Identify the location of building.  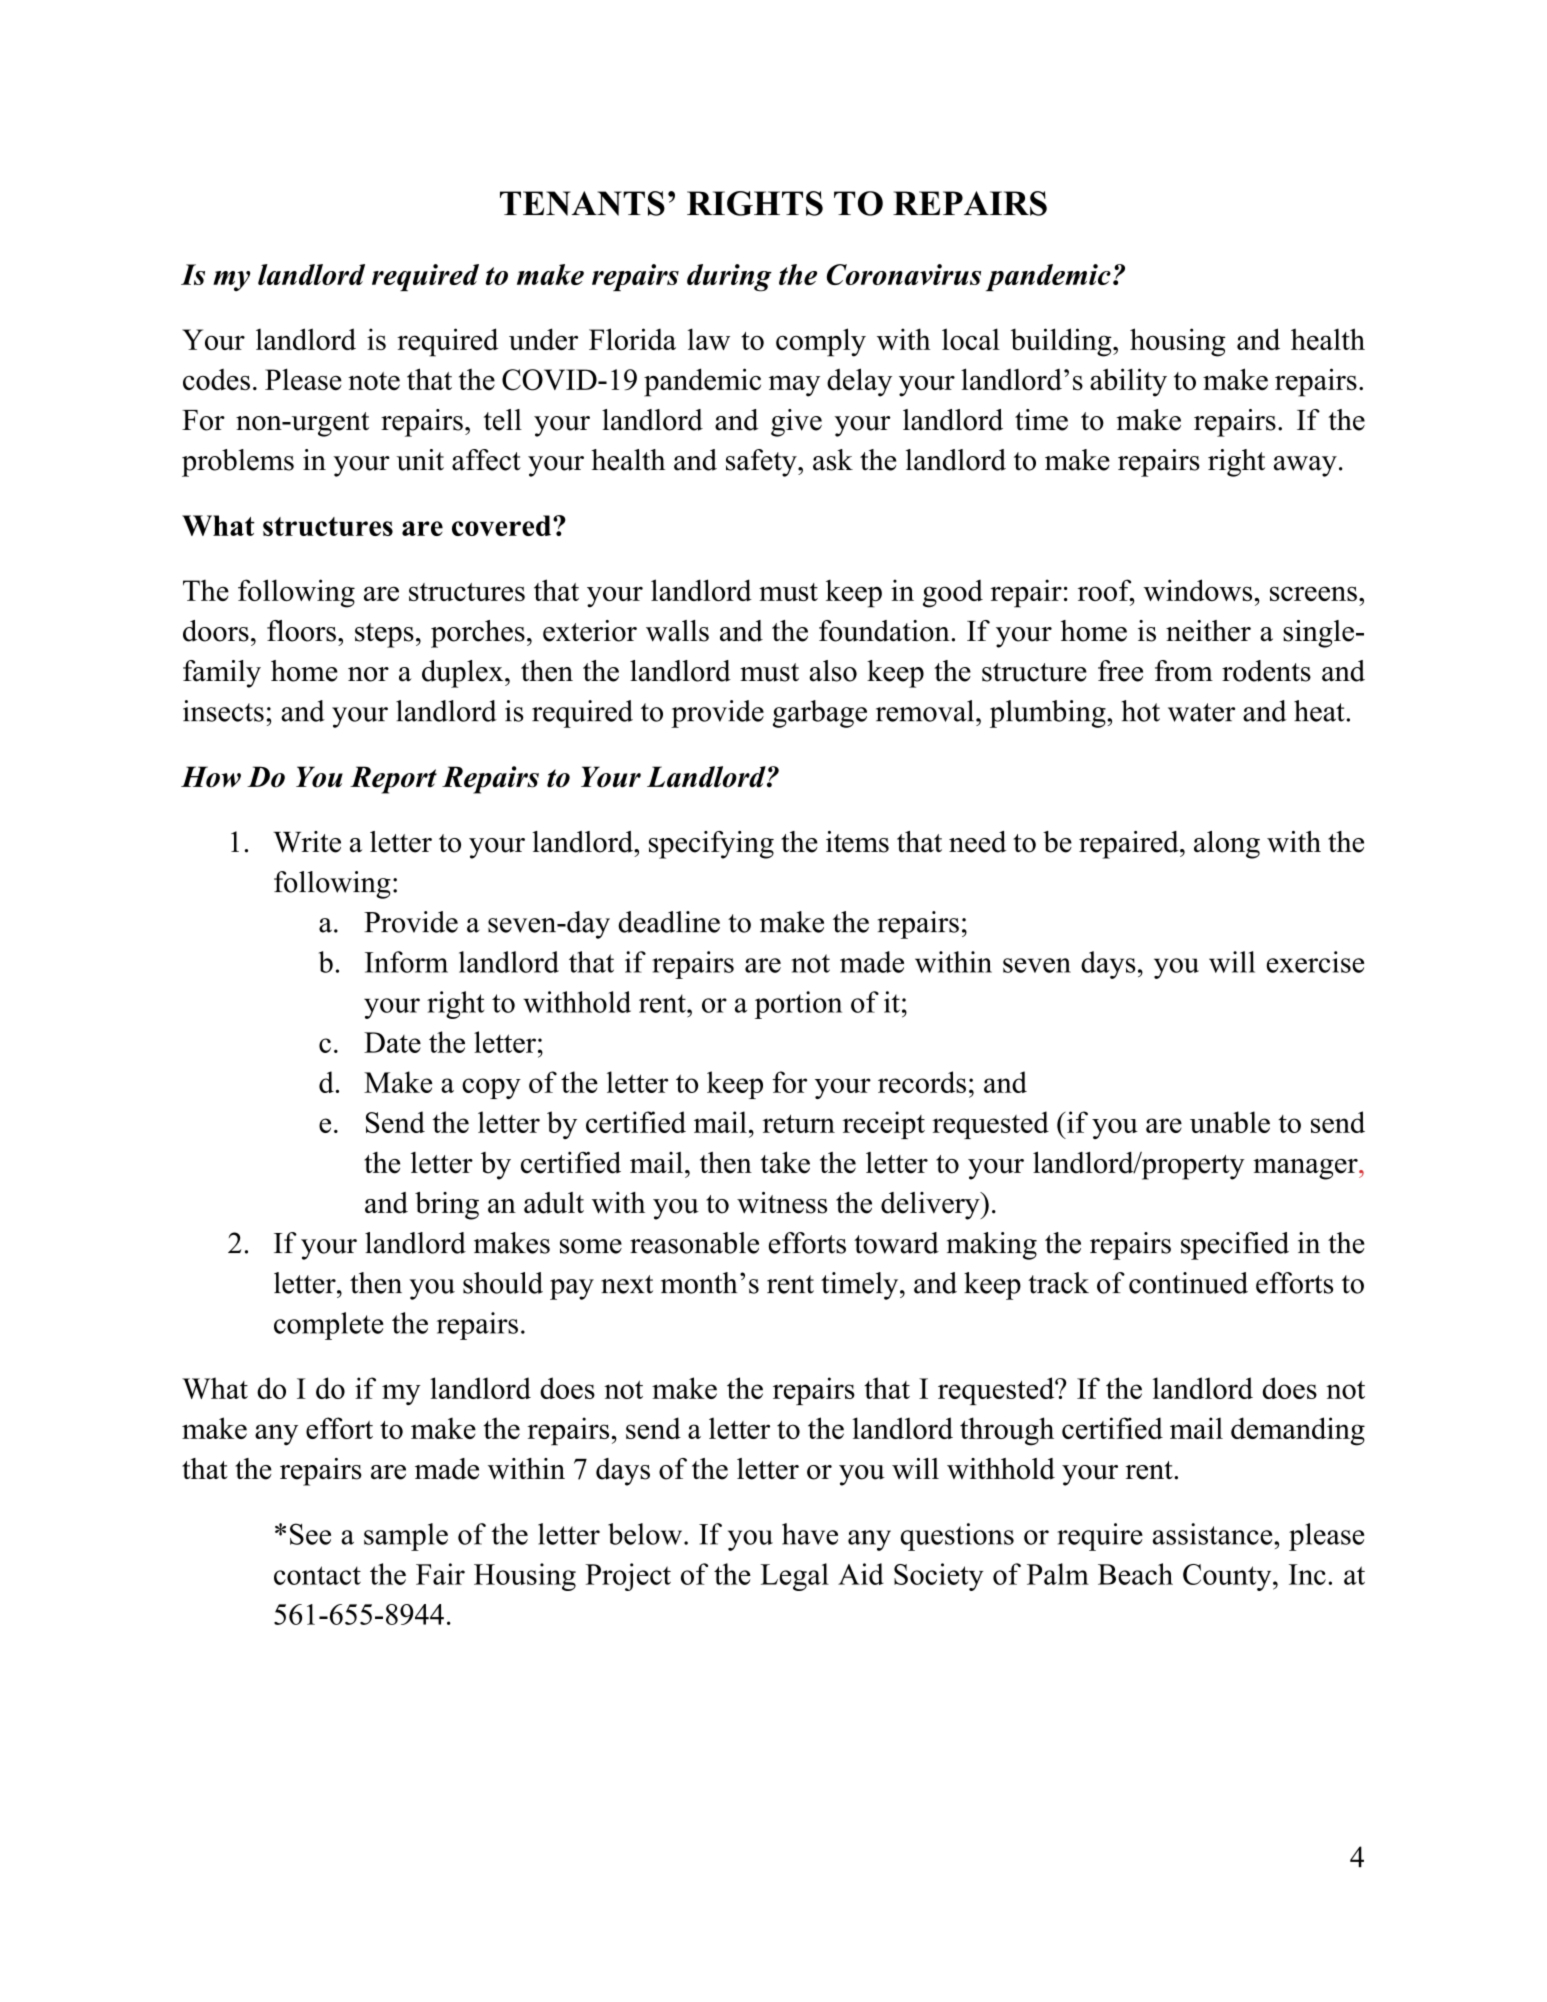
(1062, 342).
